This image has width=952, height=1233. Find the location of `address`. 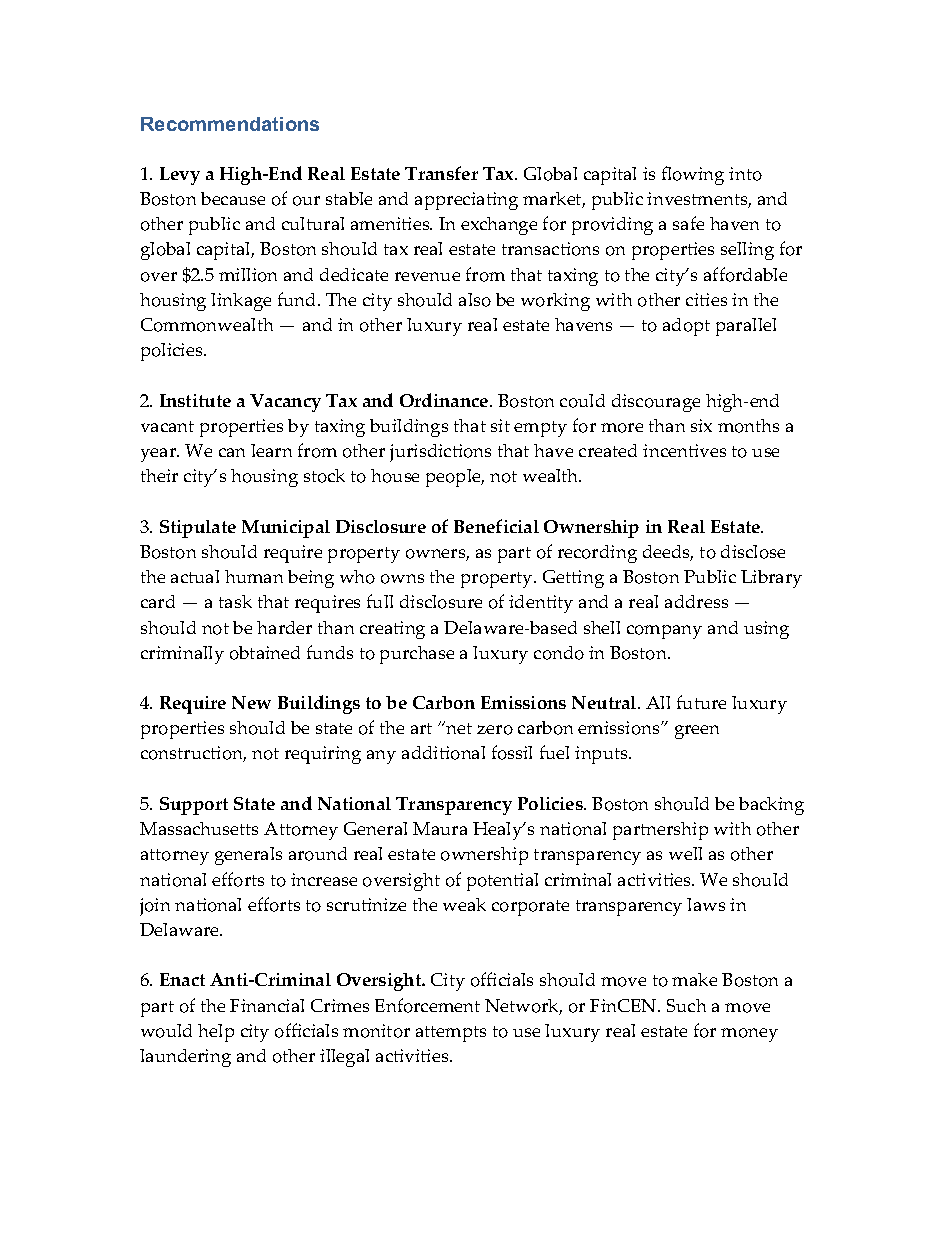

address is located at coordinates (696, 601).
